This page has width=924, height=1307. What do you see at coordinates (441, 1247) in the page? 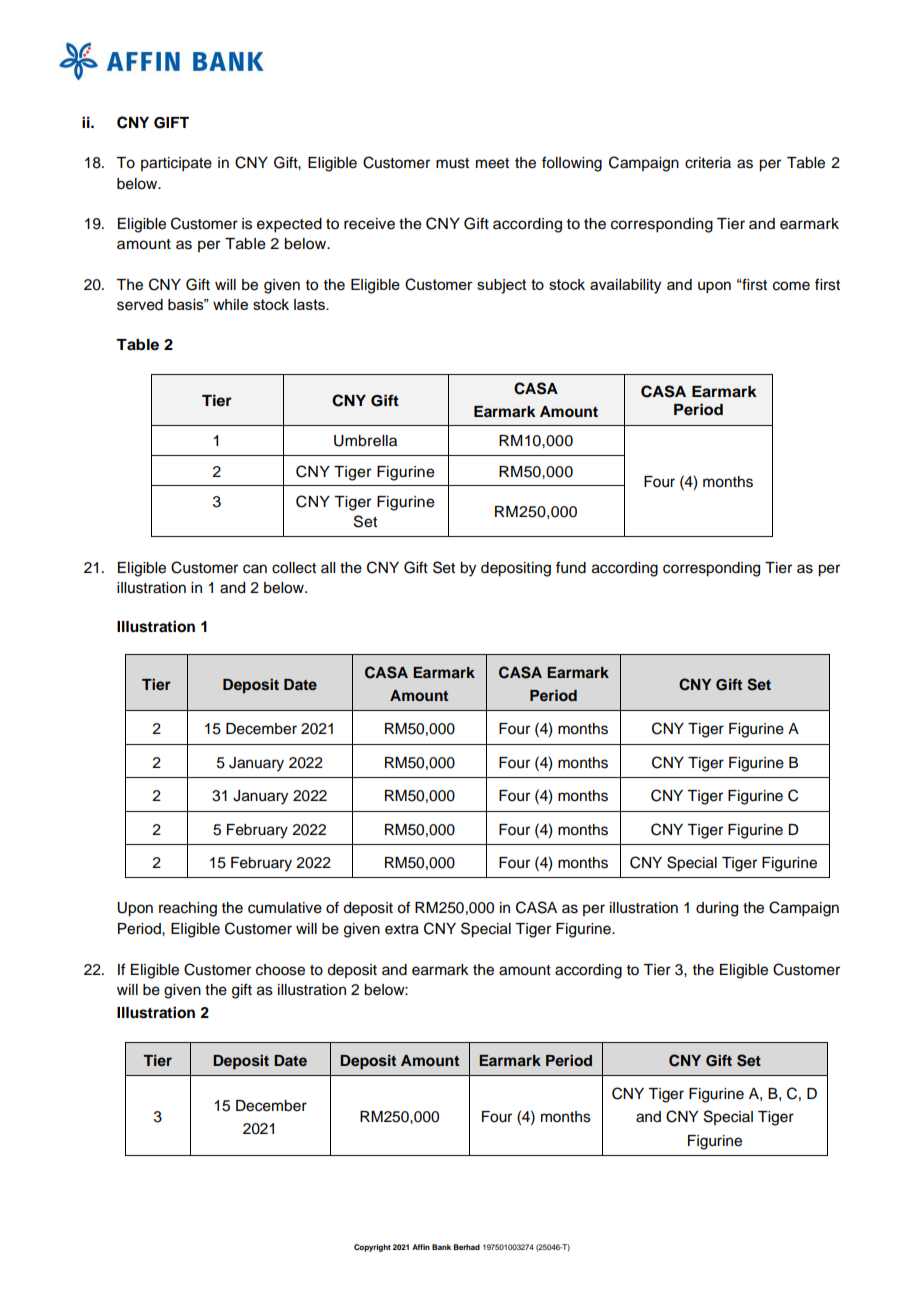
I see `Bank` at bounding box center [441, 1247].
